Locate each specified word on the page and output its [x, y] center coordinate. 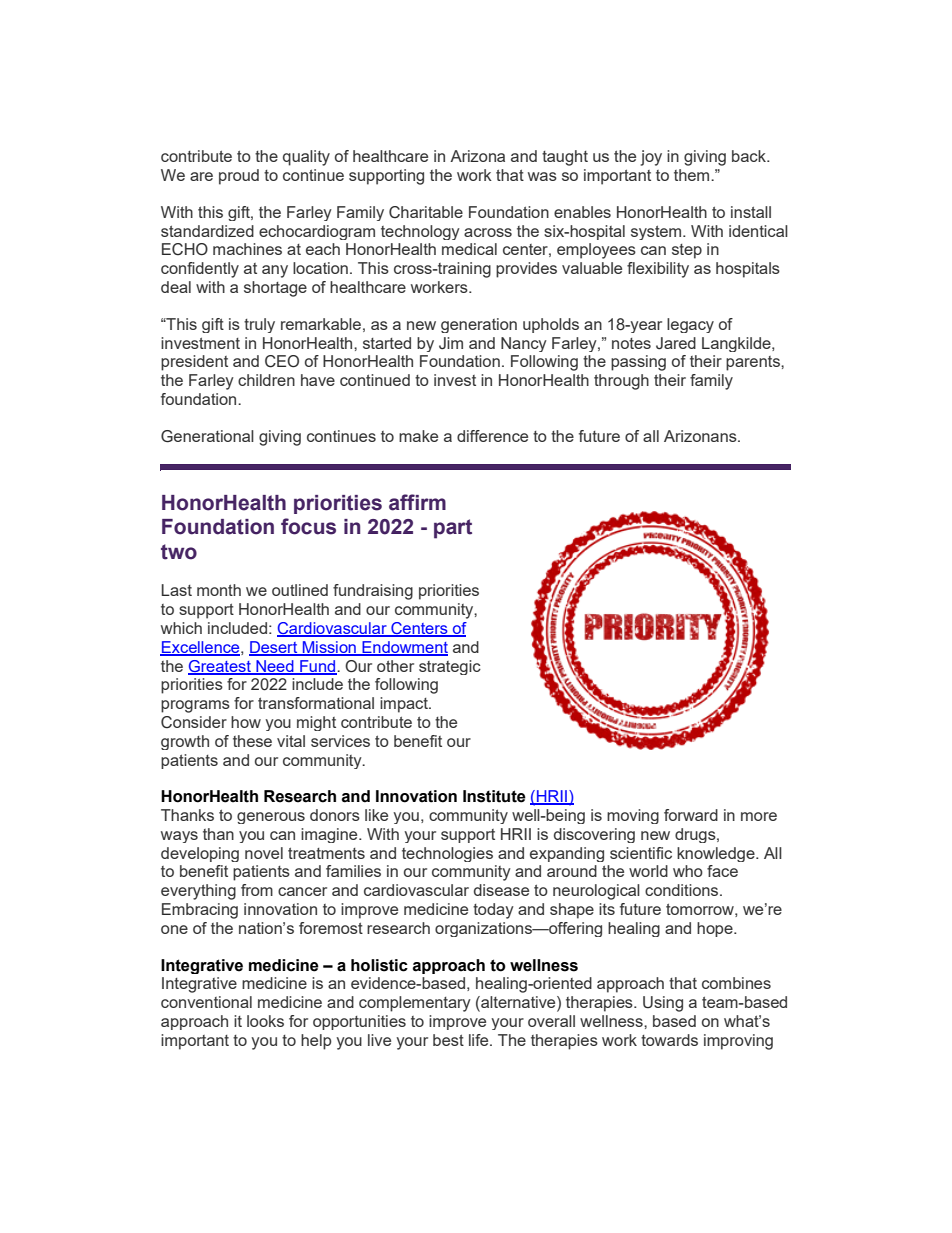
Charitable [426, 212]
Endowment [404, 648]
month [219, 590]
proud [239, 177]
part [453, 529]
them [693, 175]
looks [265, 1021]
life [480, 1040]
